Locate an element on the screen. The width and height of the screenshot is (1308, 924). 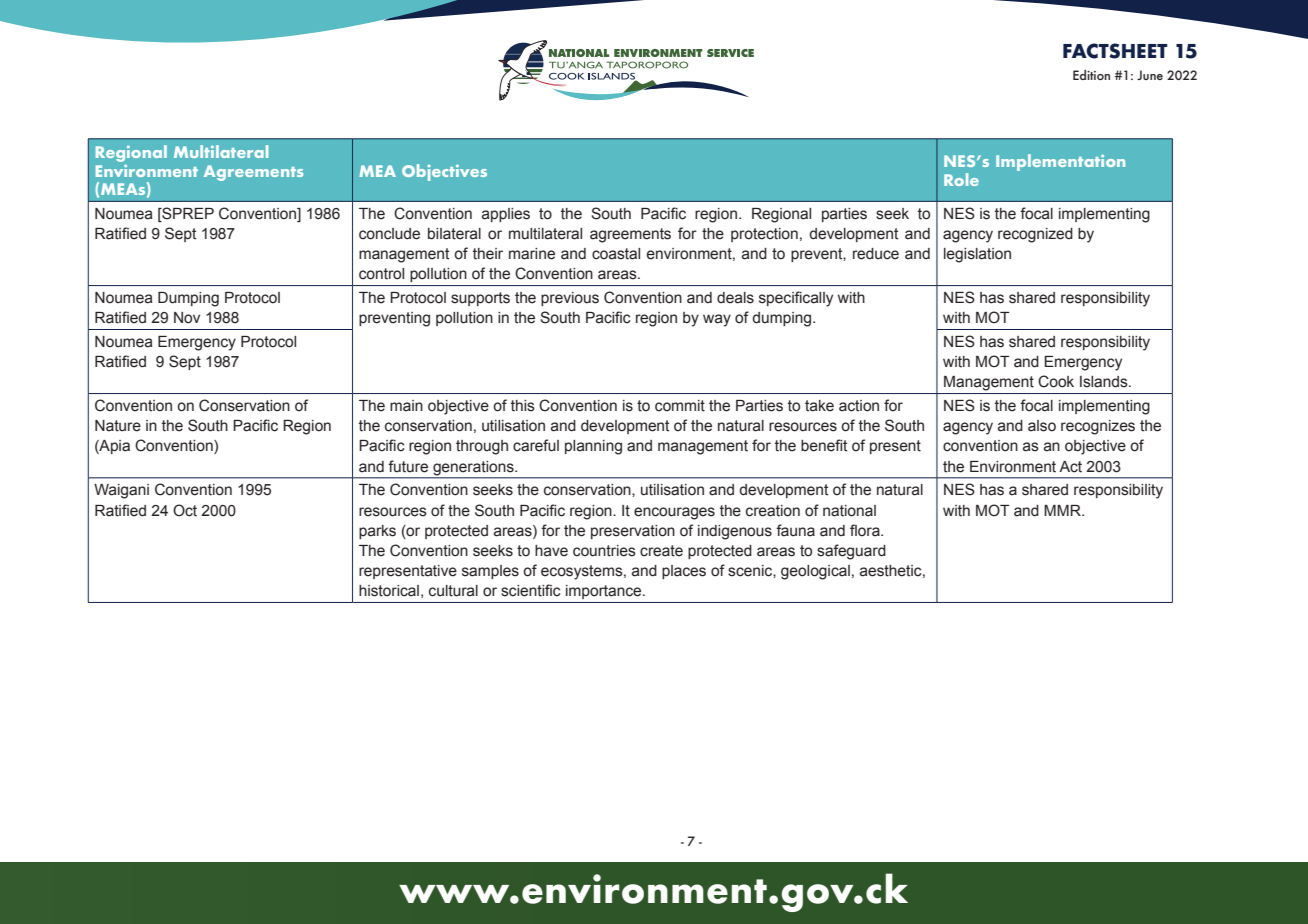
Nature is located at coordinates (118, 426).
